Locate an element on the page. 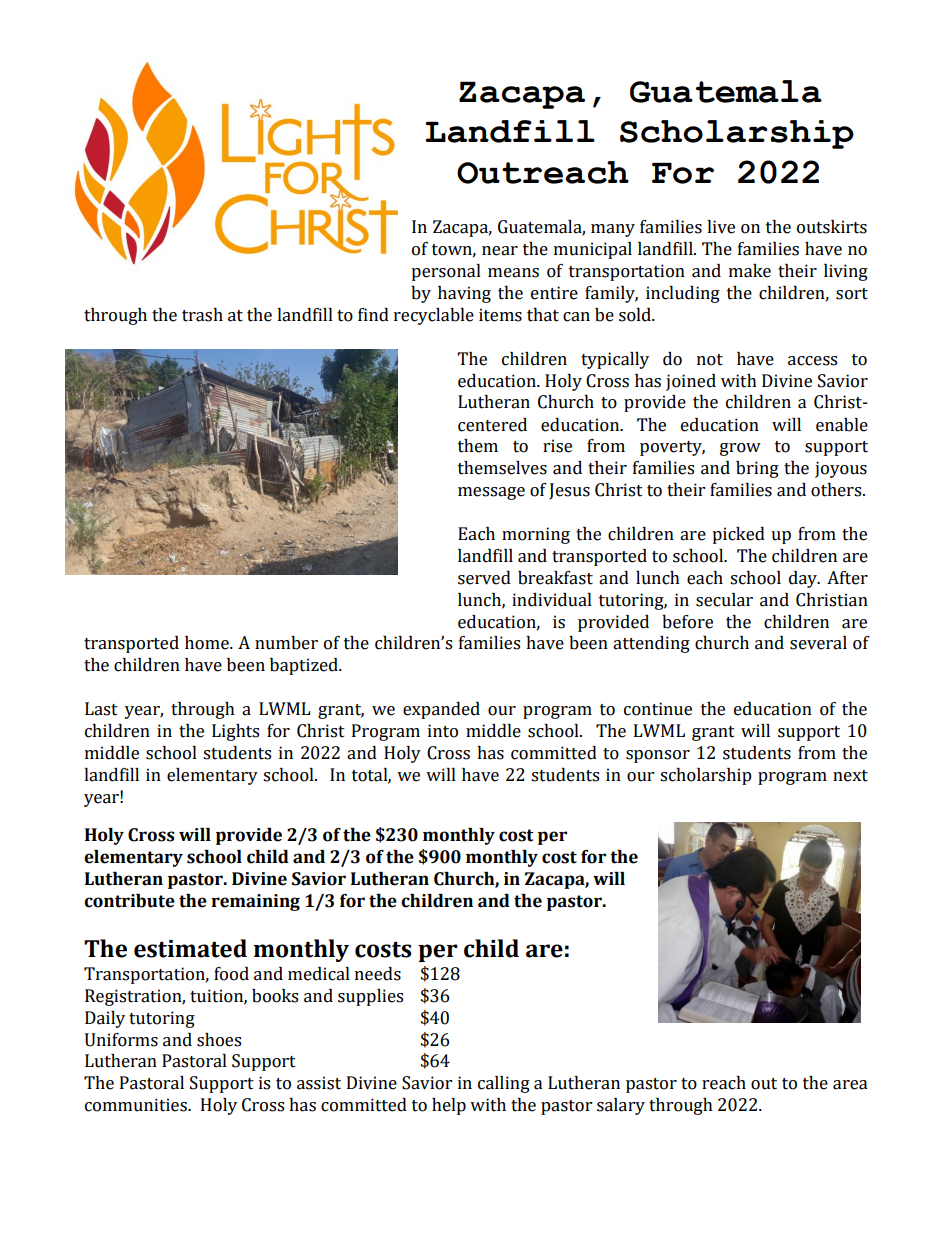  calling is located at coordinates (504, 1084).
